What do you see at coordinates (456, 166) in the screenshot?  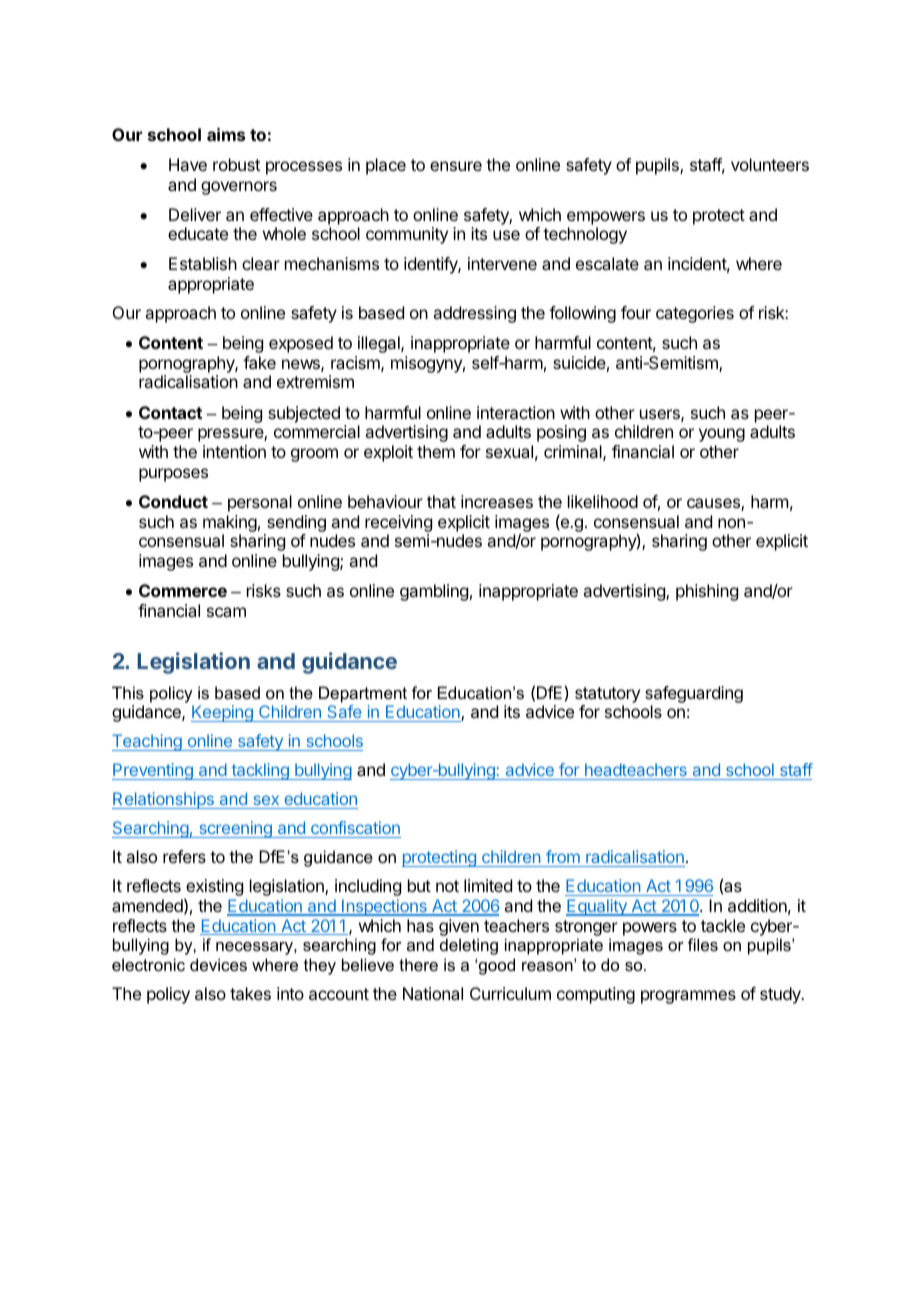 I see `ensure` at bounding box center [456, 166].
